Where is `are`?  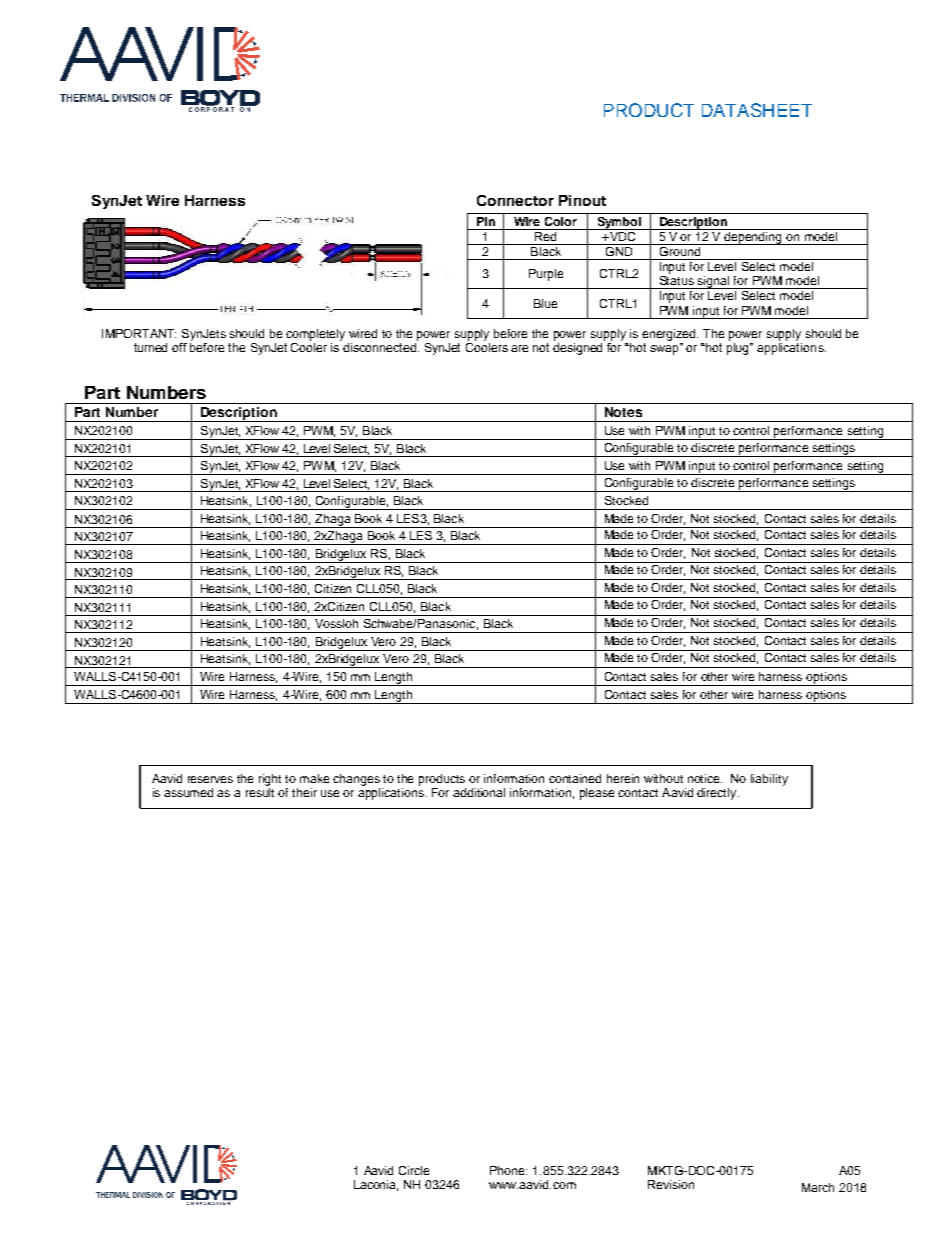
are is located at coordinates (519, 348).
